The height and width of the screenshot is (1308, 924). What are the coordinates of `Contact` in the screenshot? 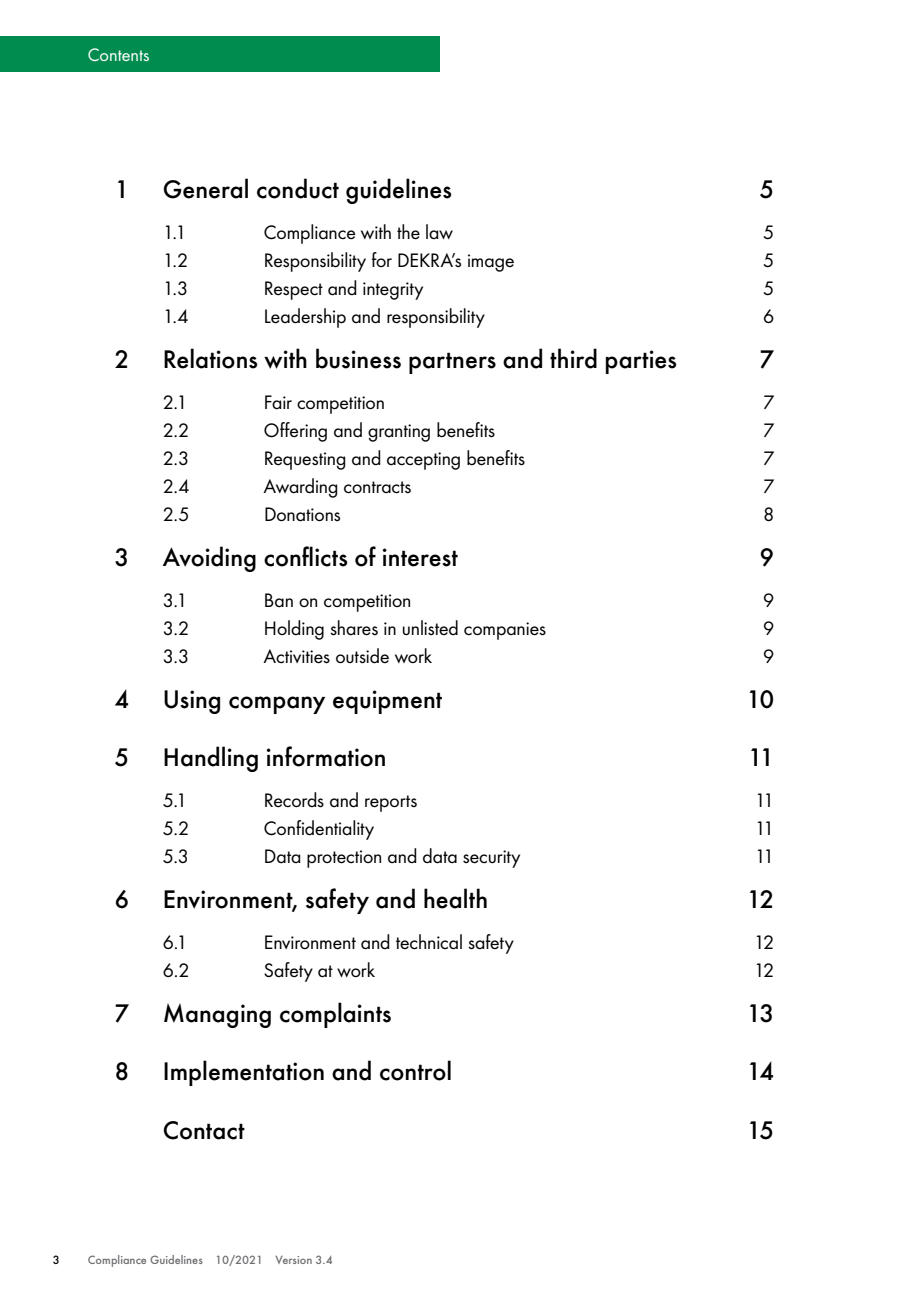 It's located at (204, 1130).
